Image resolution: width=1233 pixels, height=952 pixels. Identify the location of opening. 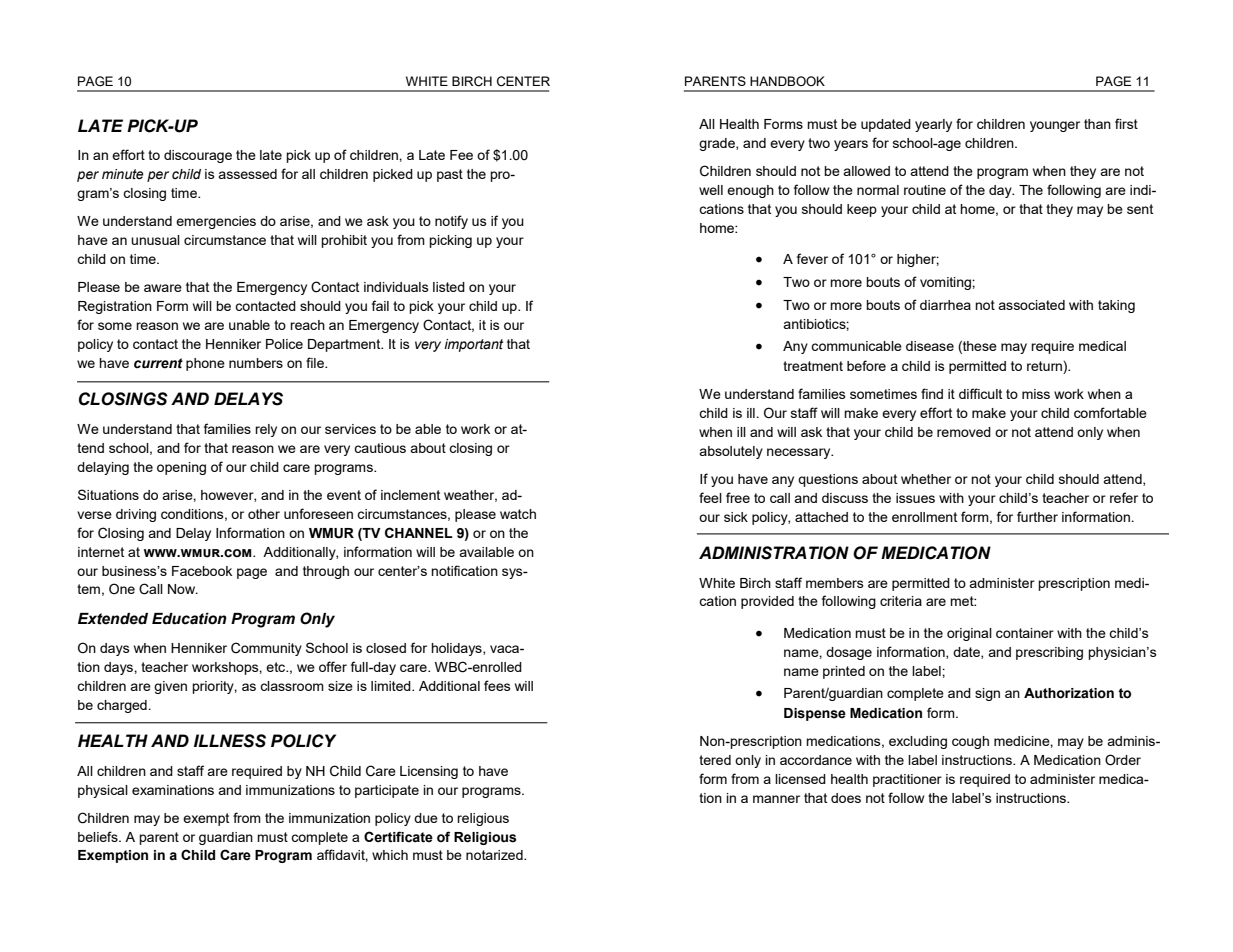
(181, 468).
